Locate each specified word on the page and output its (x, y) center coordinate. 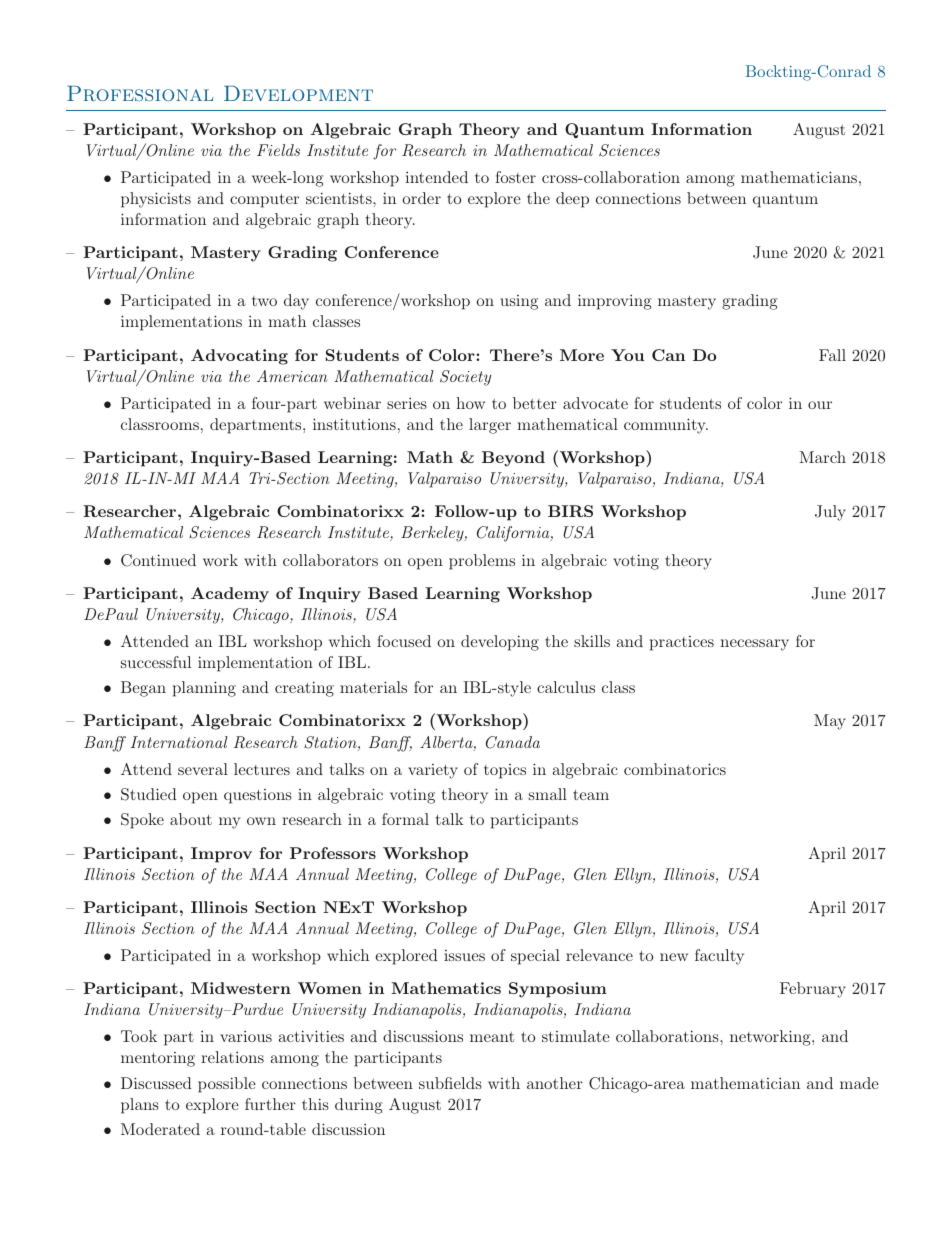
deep (572, 200)
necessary (754, 645)
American (292, 376)
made (859, 1083)
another (555, 1083)
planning (204, 689)
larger (490, 426)
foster (515, 177)
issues (464, 955)
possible (227, 1085)
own (261, 821)
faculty (719, 957)
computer (264, 201)
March (823, 457)
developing (500, 643)
